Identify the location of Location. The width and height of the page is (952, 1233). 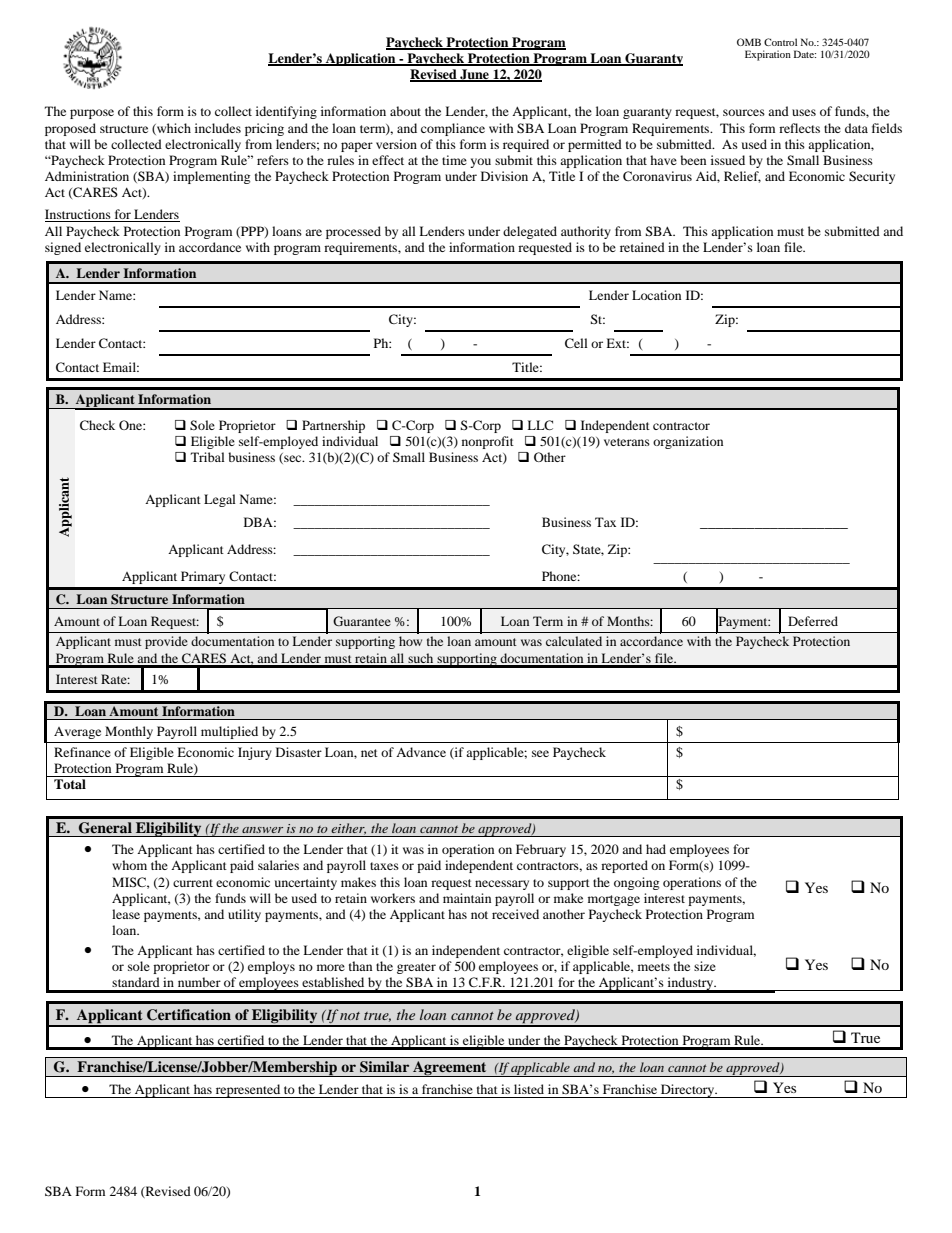
(656, 295).
